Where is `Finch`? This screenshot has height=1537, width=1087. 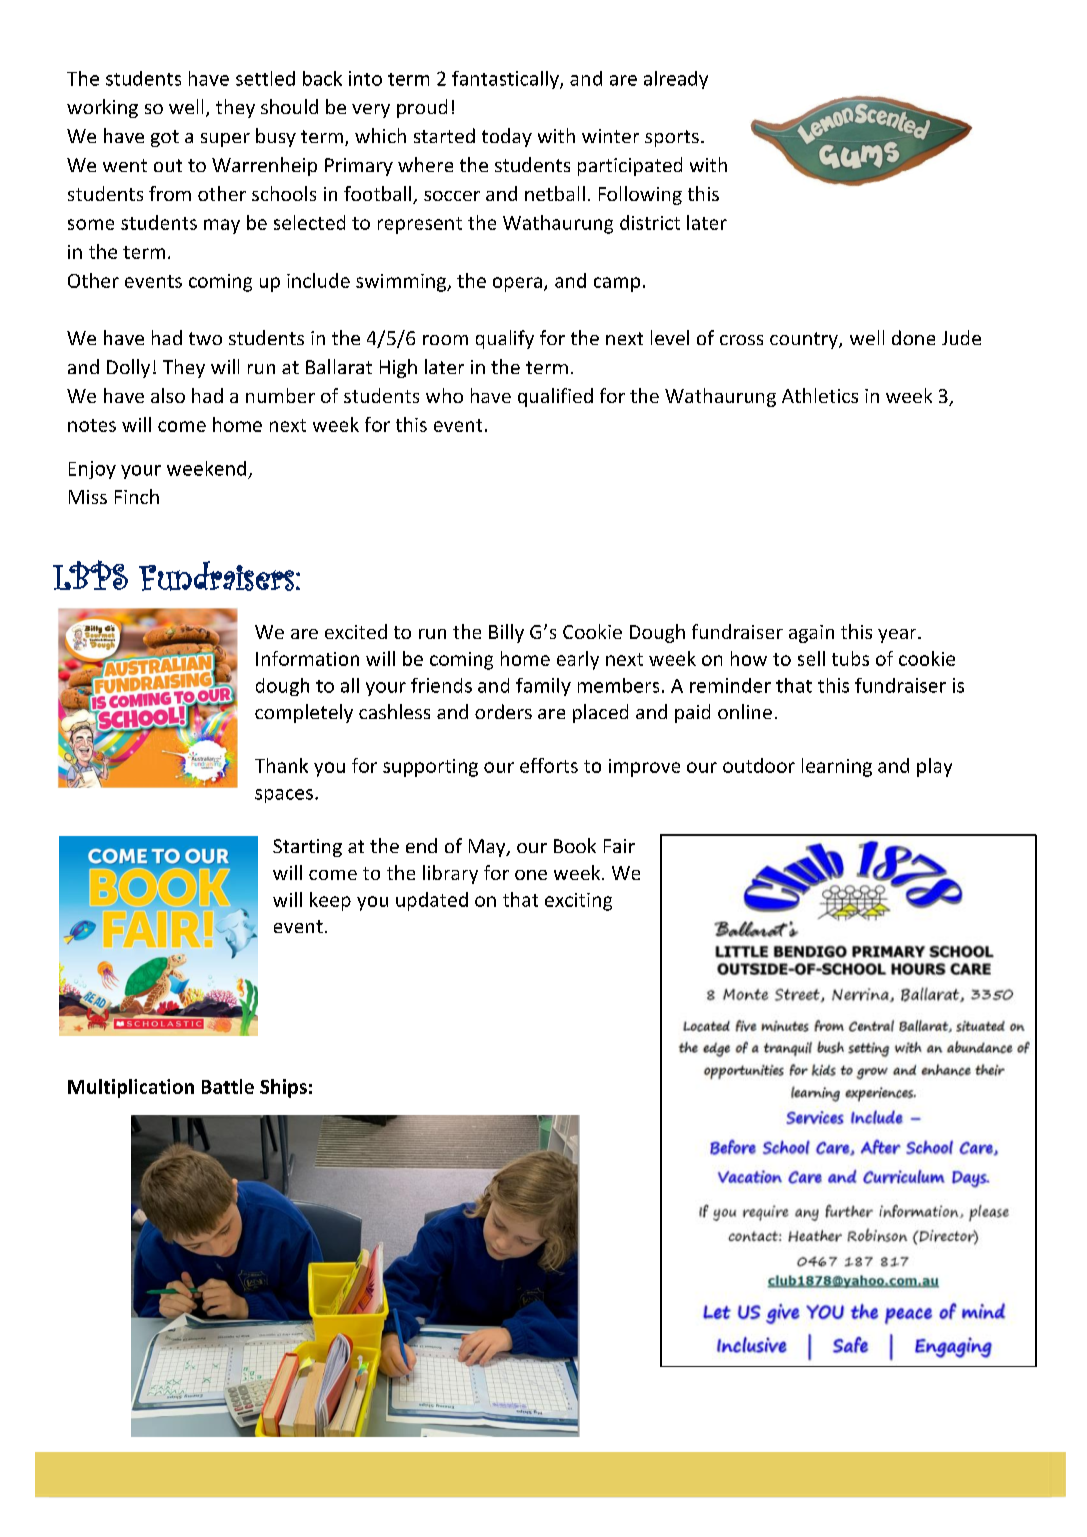
Finch is located at coordinates (137, 496).
